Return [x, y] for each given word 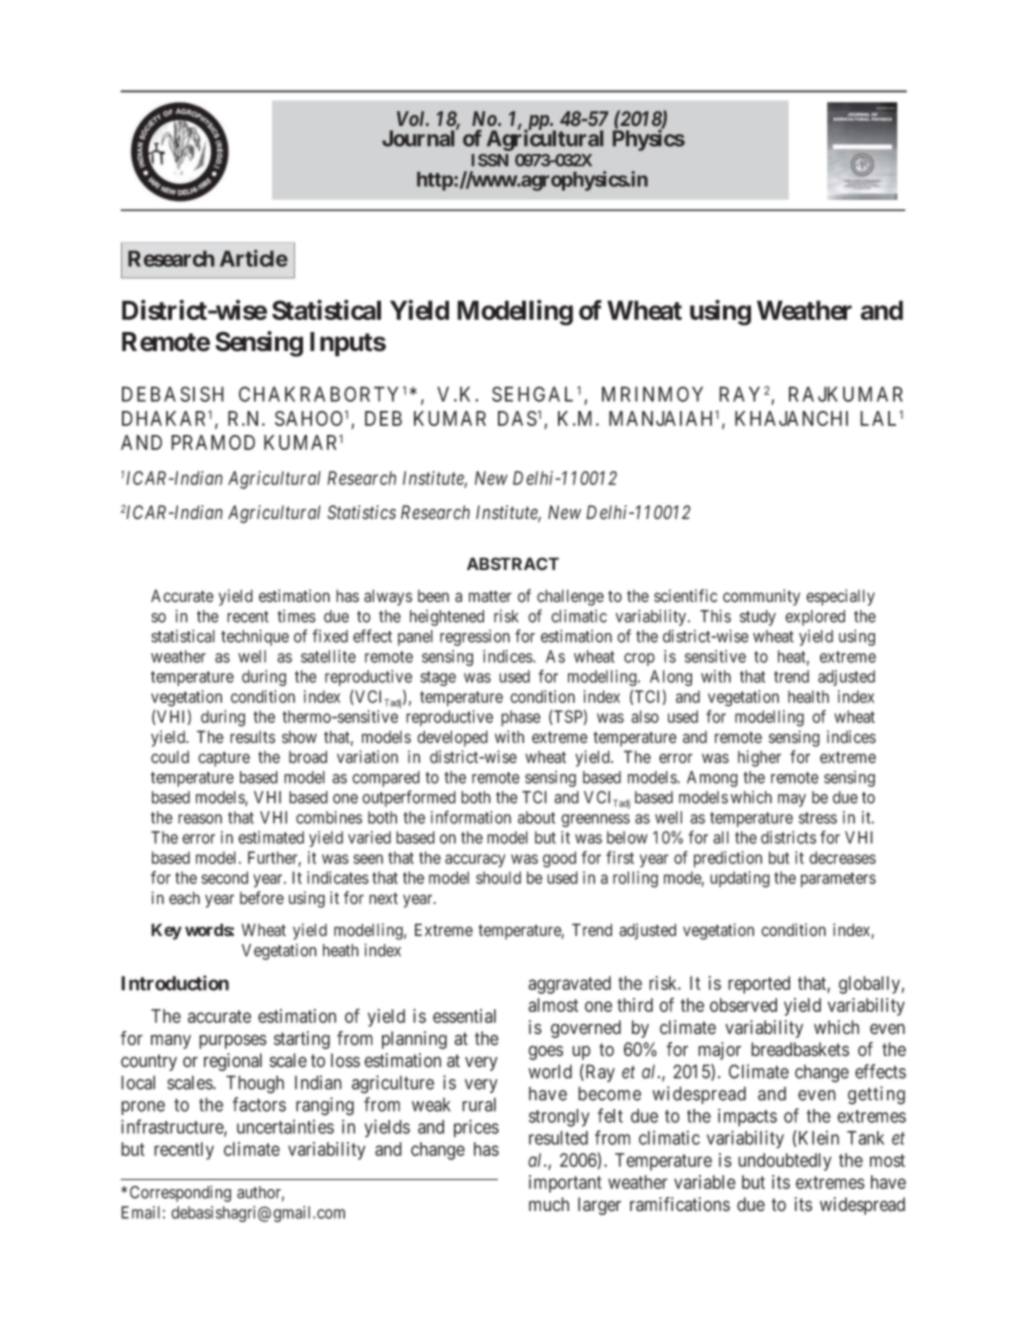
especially [840, 597]
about [536, 817]
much [549, 1204]
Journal [420, 138]
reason [200, 819]
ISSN [490, 160]
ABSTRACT [513, 564]
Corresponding [180, 1193]
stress [818, 818]
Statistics [361, 512]
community [761, 597]
